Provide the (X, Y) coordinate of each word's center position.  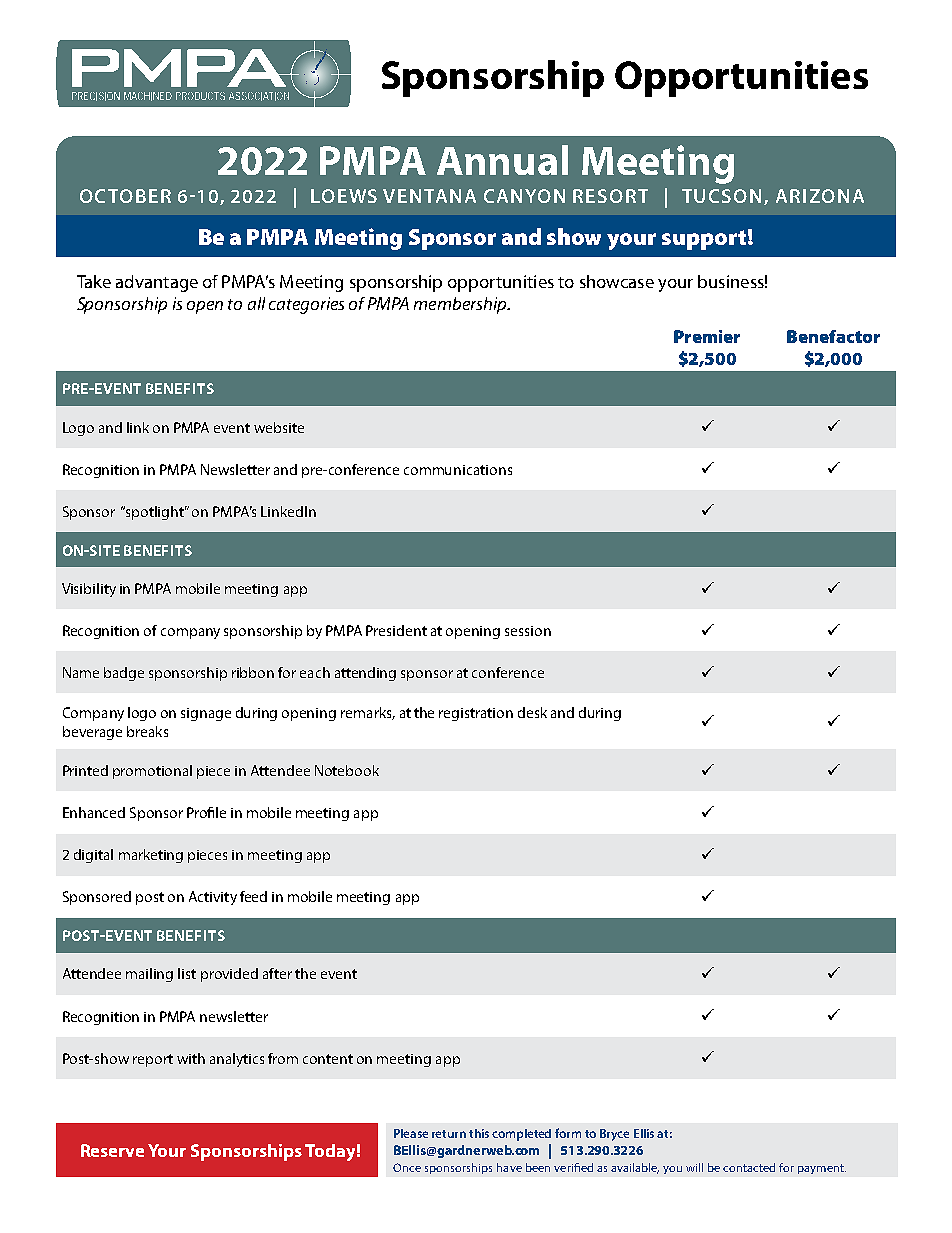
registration (476, 714)
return (449, 1134)
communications (458, 470)
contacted (749, 1167)
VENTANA (429, 196)
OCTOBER (125, 196)
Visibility (89, 590)
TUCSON (723, 197)
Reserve (112, 1150)
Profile (206, 812)
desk (532, 712)
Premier (707, 336)
